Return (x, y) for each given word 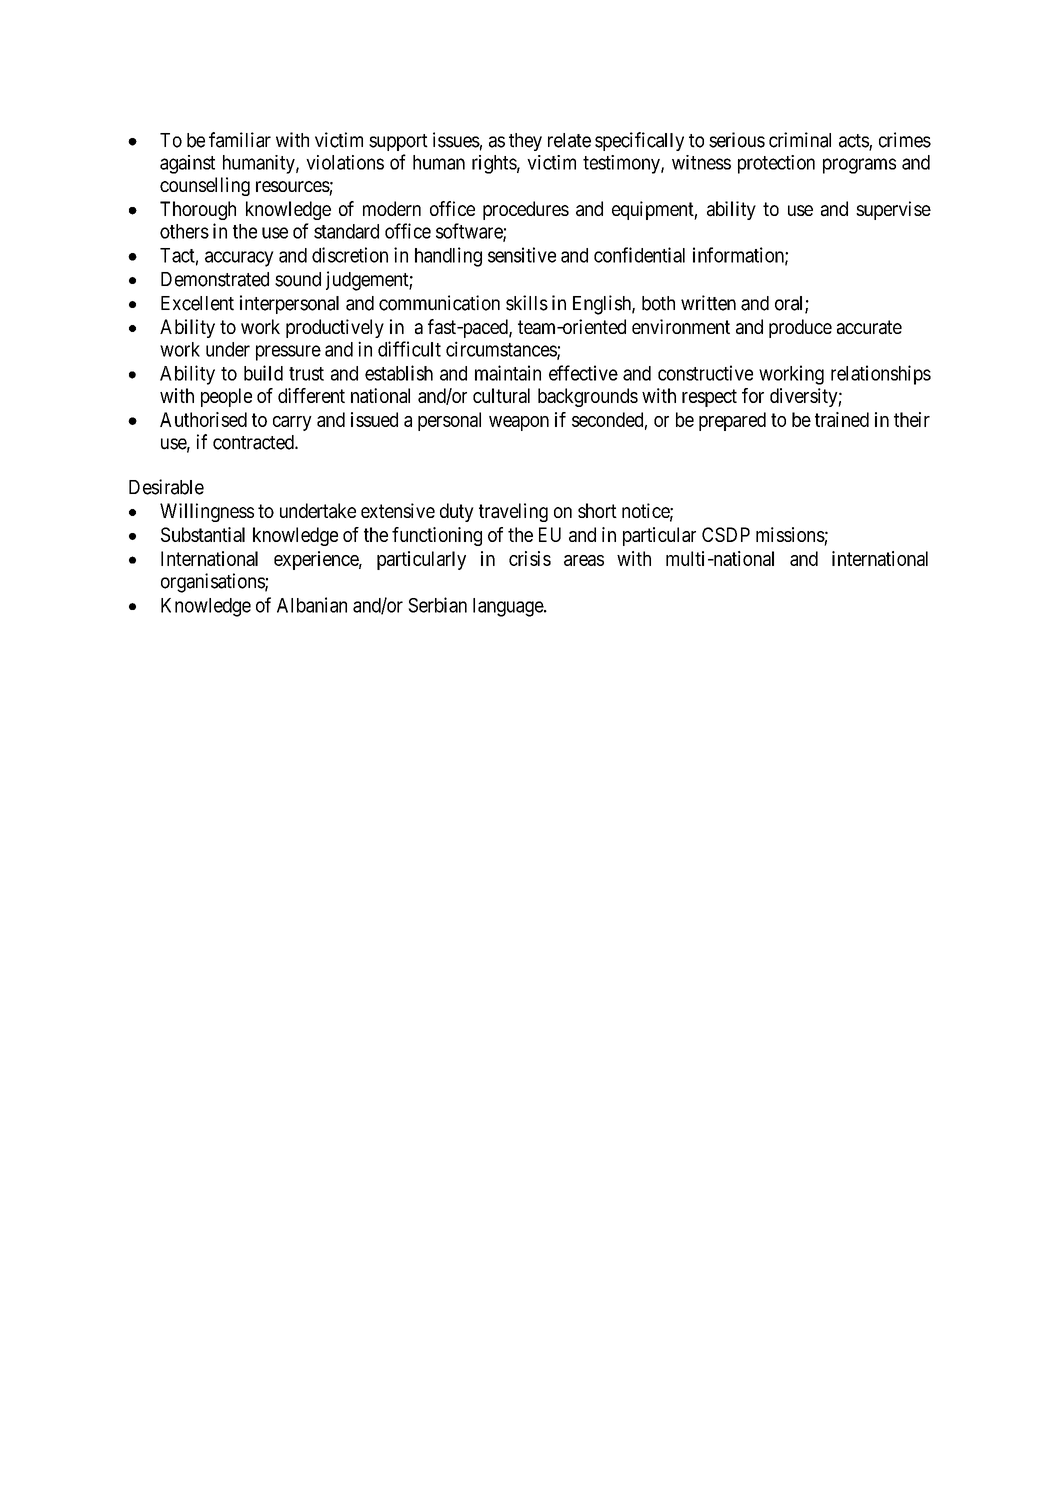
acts (854, 142)
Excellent (197, 303)
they (525, 142)
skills (527, 303)
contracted (254, 442)
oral (790, 304)
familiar (240, 140)
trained (842, 419)
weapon (519, 423)
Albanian (312, 605)
